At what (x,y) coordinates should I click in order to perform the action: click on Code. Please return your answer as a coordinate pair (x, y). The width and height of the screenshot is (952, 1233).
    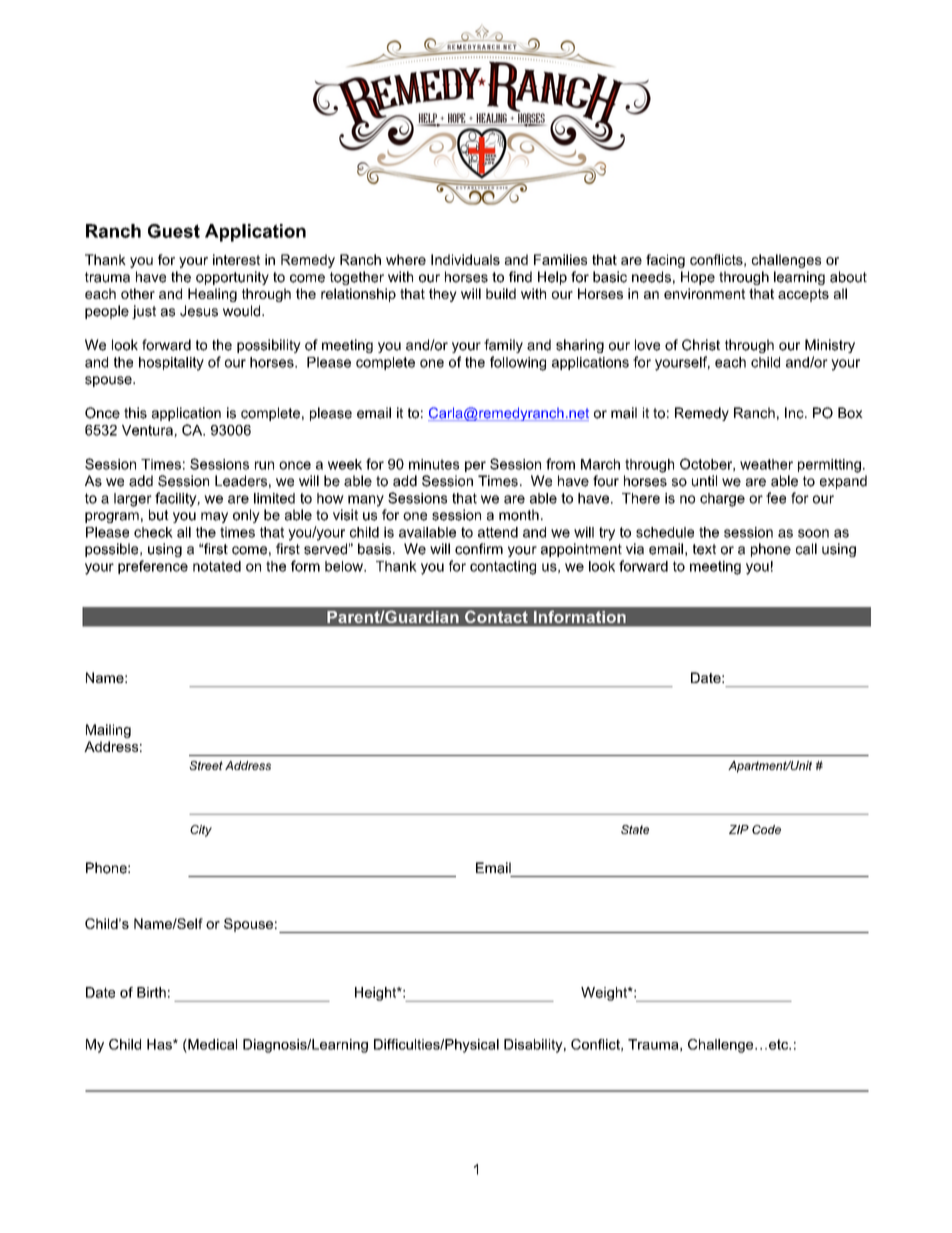
    Looking at the image, I should click on (766, 829).
